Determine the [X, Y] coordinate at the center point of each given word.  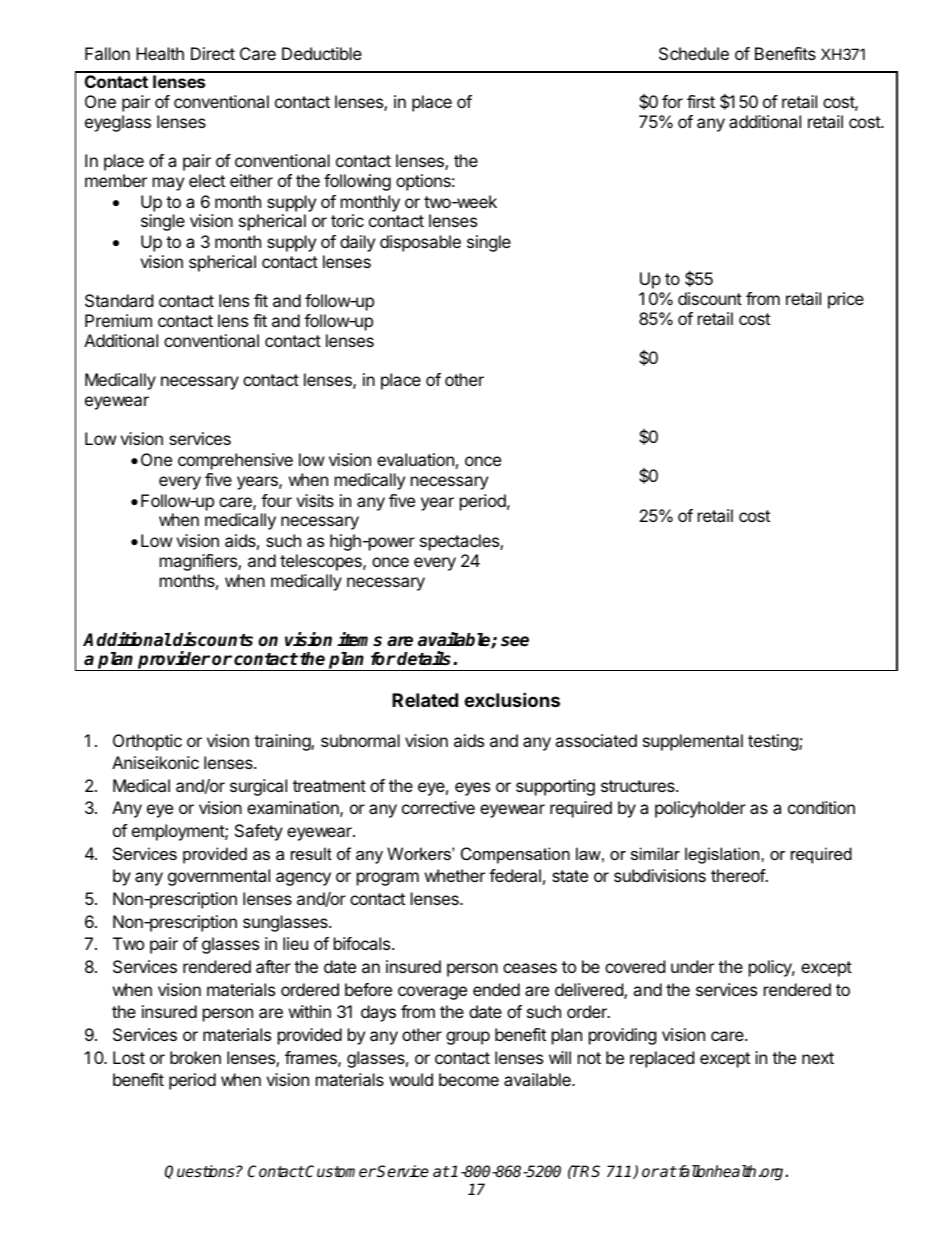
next [818, 1058]
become [469, 1079]
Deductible [322, 53]
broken [195, 1057]
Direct [213, 53]
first [701, 101]
